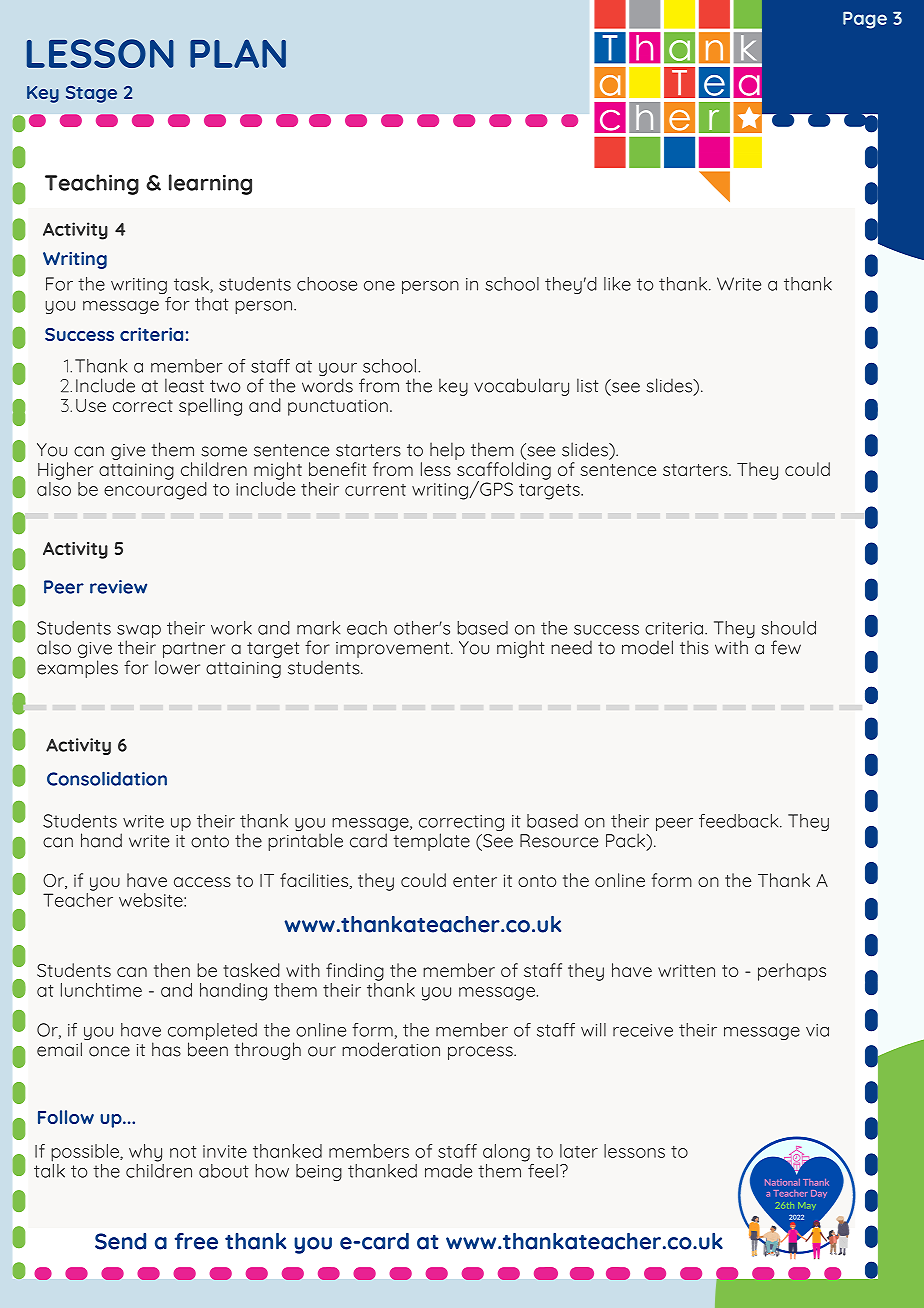 The height and width of the page is (1308, 924). I want to click on Page, so click(865, 20).
